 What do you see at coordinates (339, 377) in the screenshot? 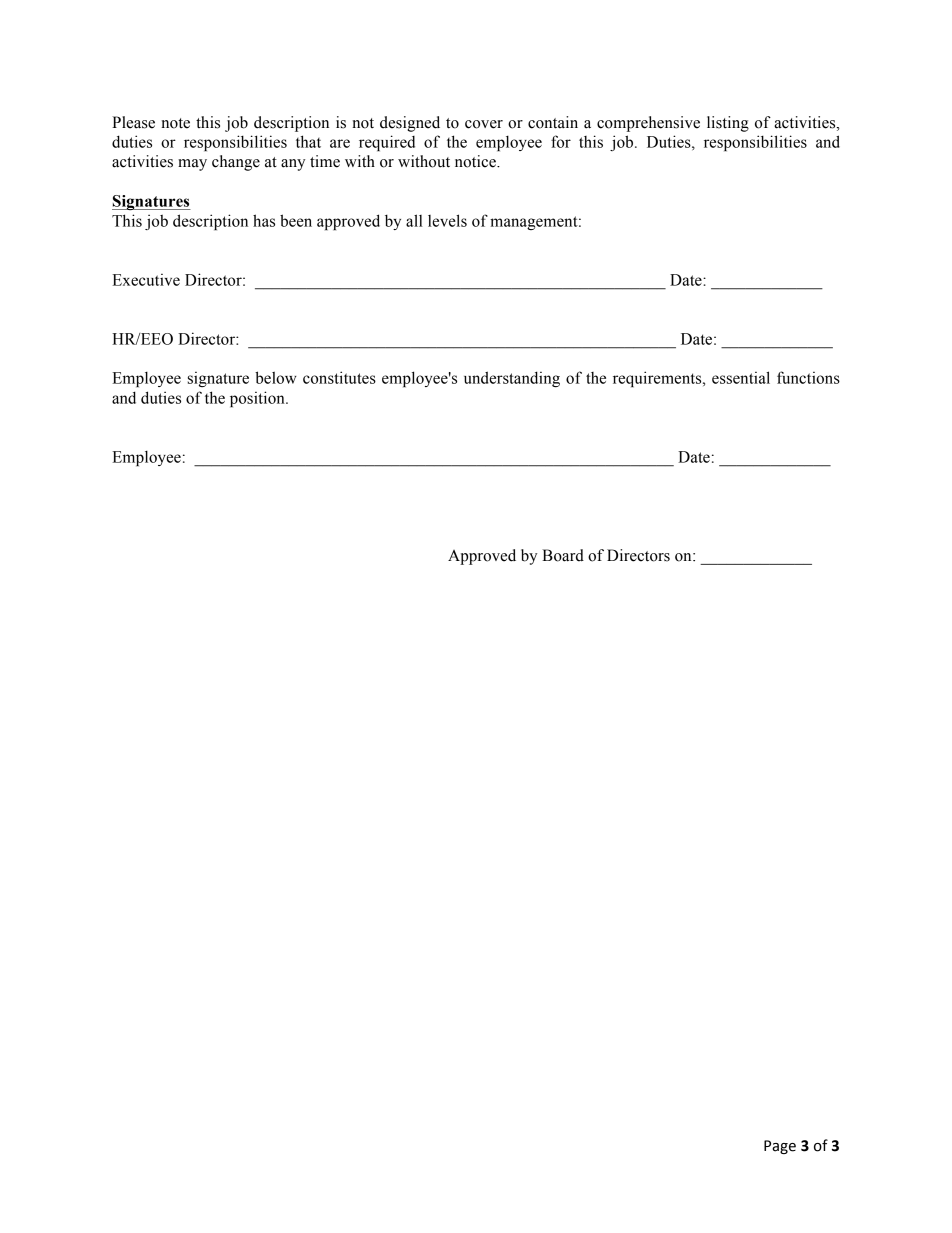
I see `constitutes` at bounding box center [339, 377].
